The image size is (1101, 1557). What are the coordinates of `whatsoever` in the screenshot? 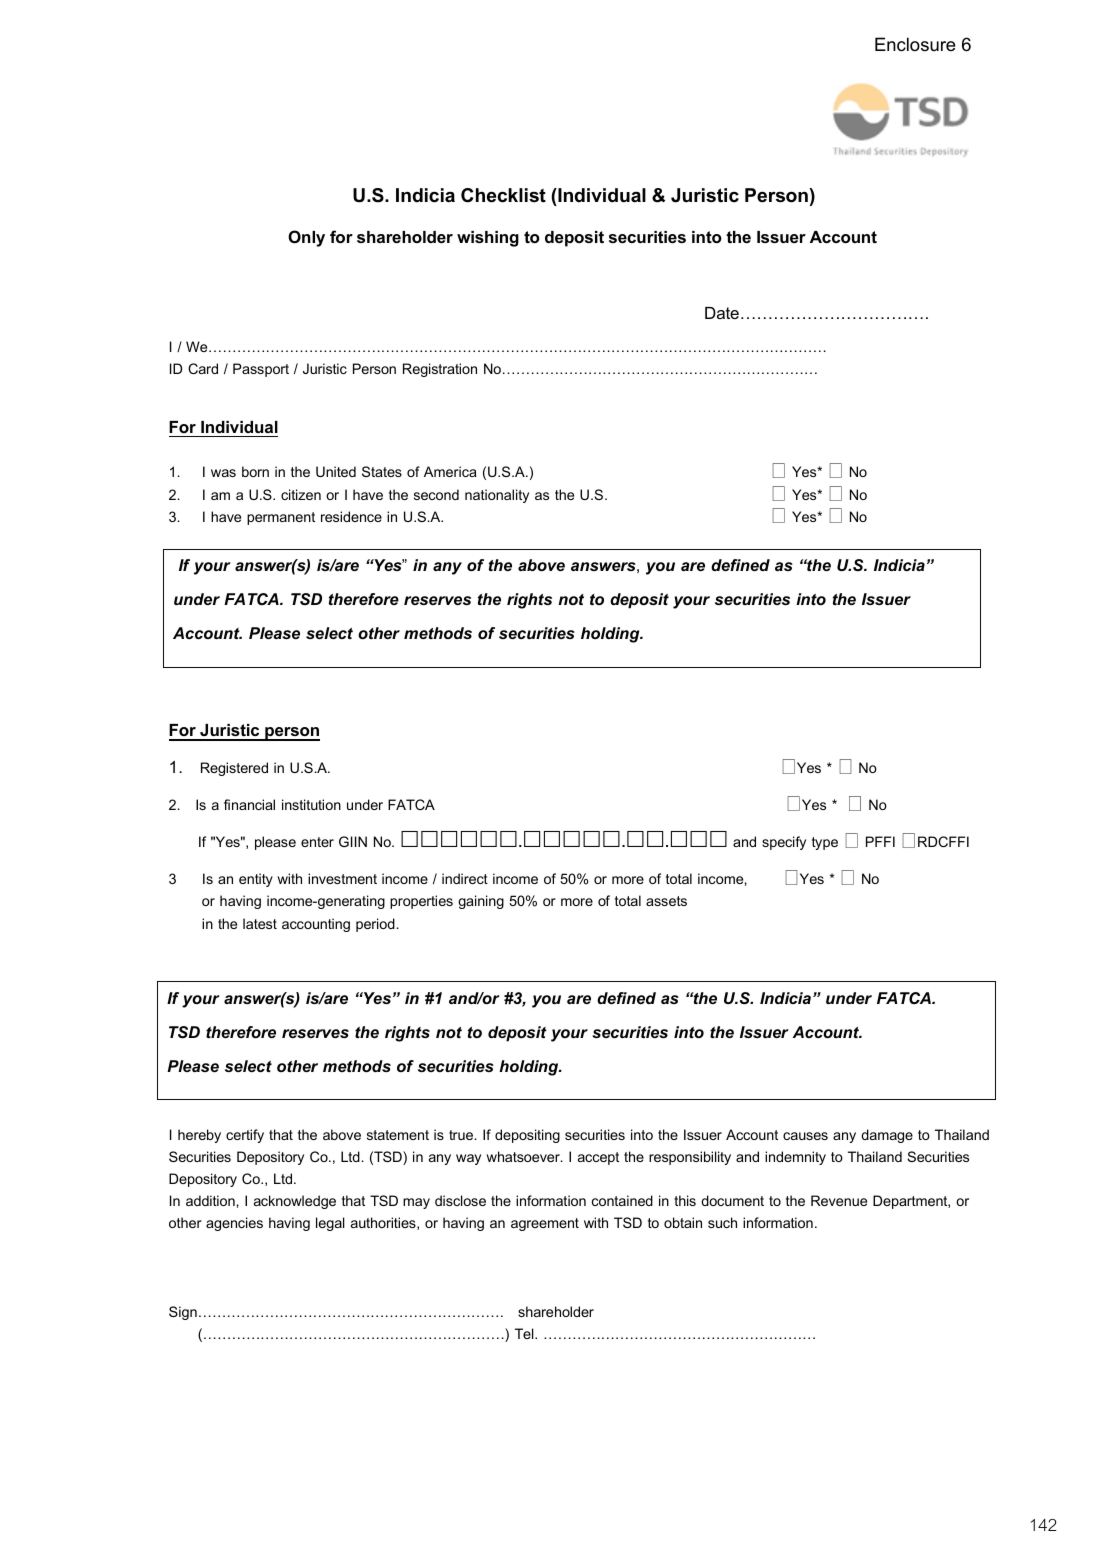 It's located at (524, 1156).
